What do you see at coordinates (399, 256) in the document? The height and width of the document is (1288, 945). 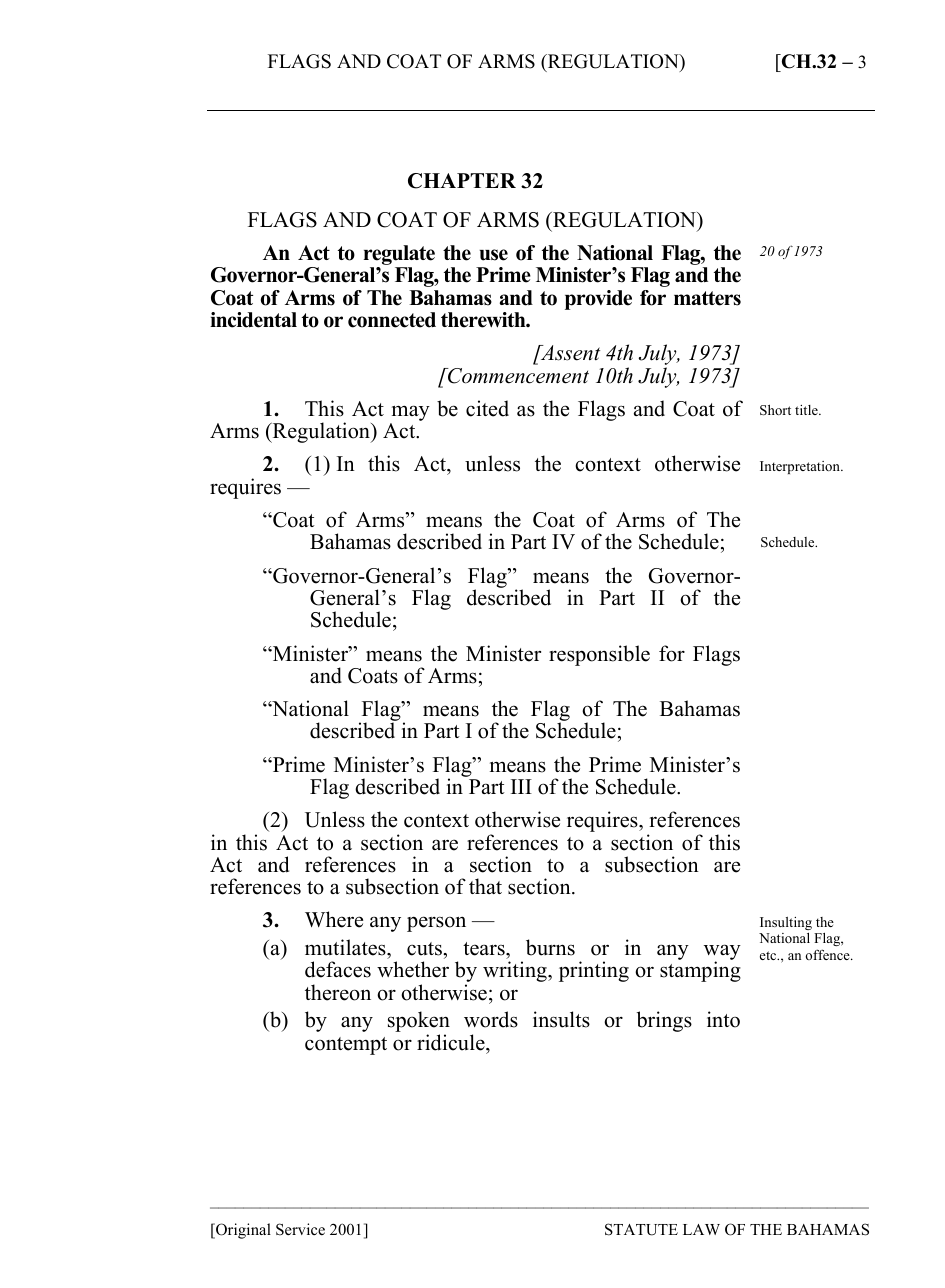 I see `regulate` at bounding box center [399, 256].
